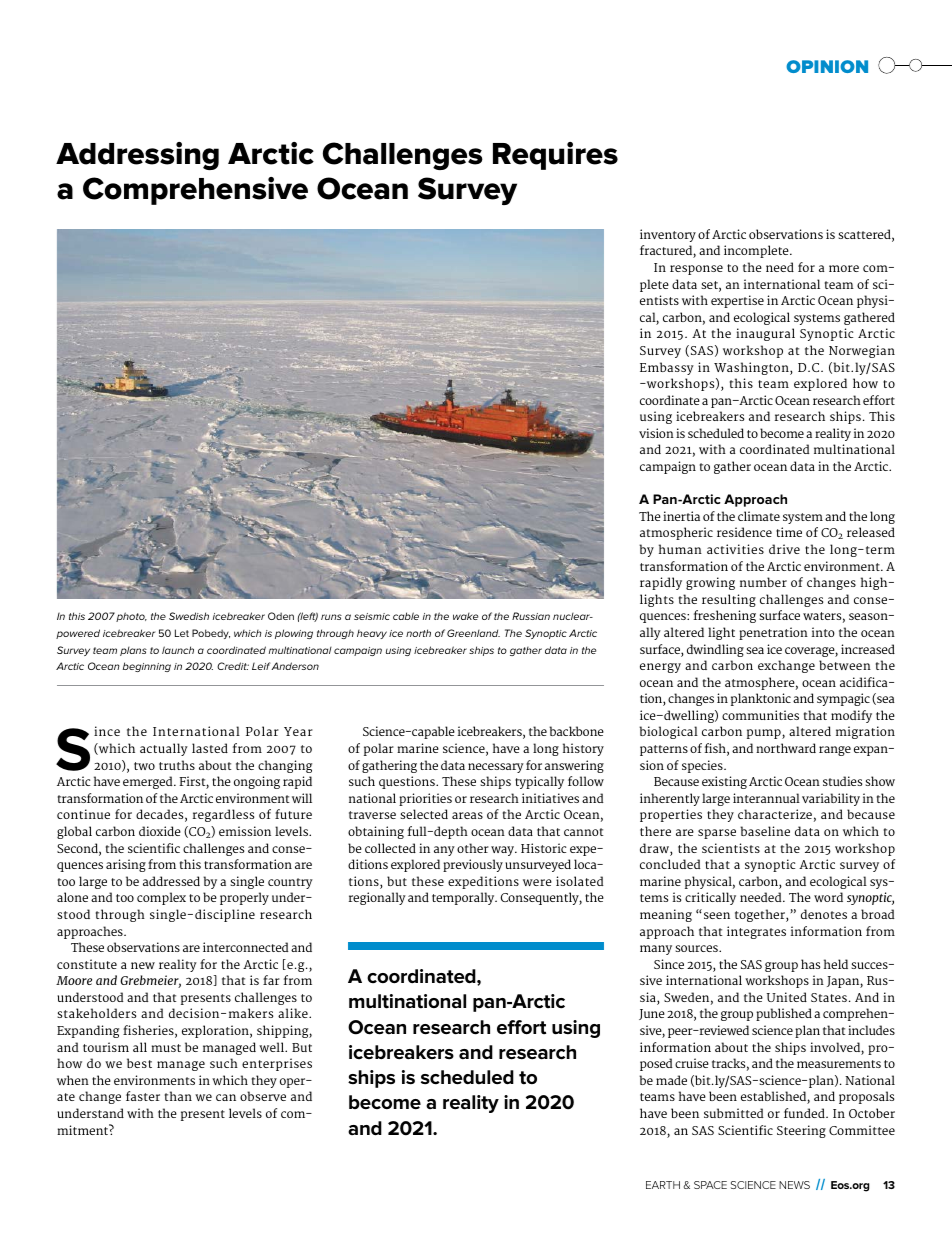 The height and width of the image is (1237, 952). Describe the element at coordinates (761, 915) in the image. I see `together` at that location.
